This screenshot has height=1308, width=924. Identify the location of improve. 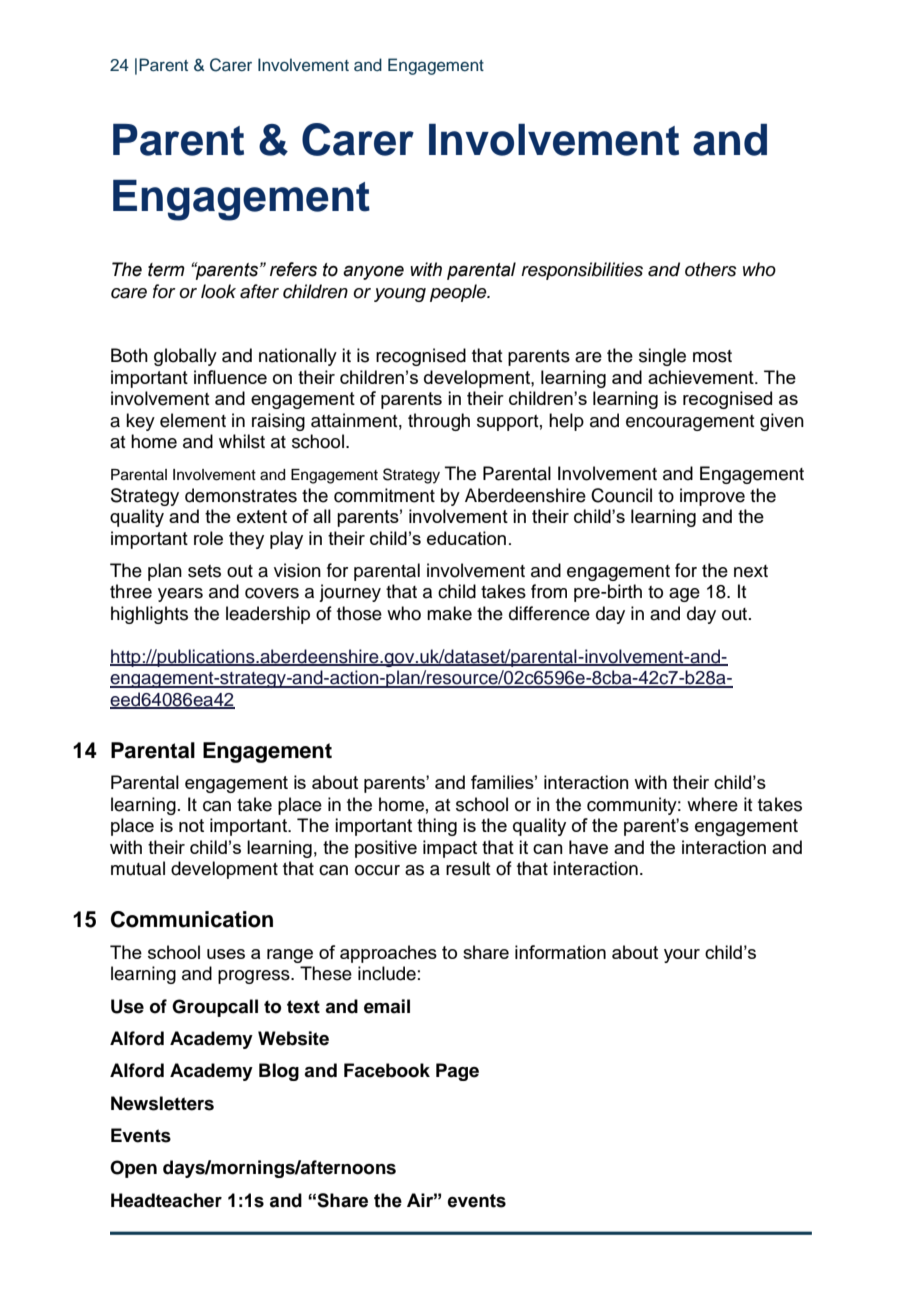
(712, 497).
